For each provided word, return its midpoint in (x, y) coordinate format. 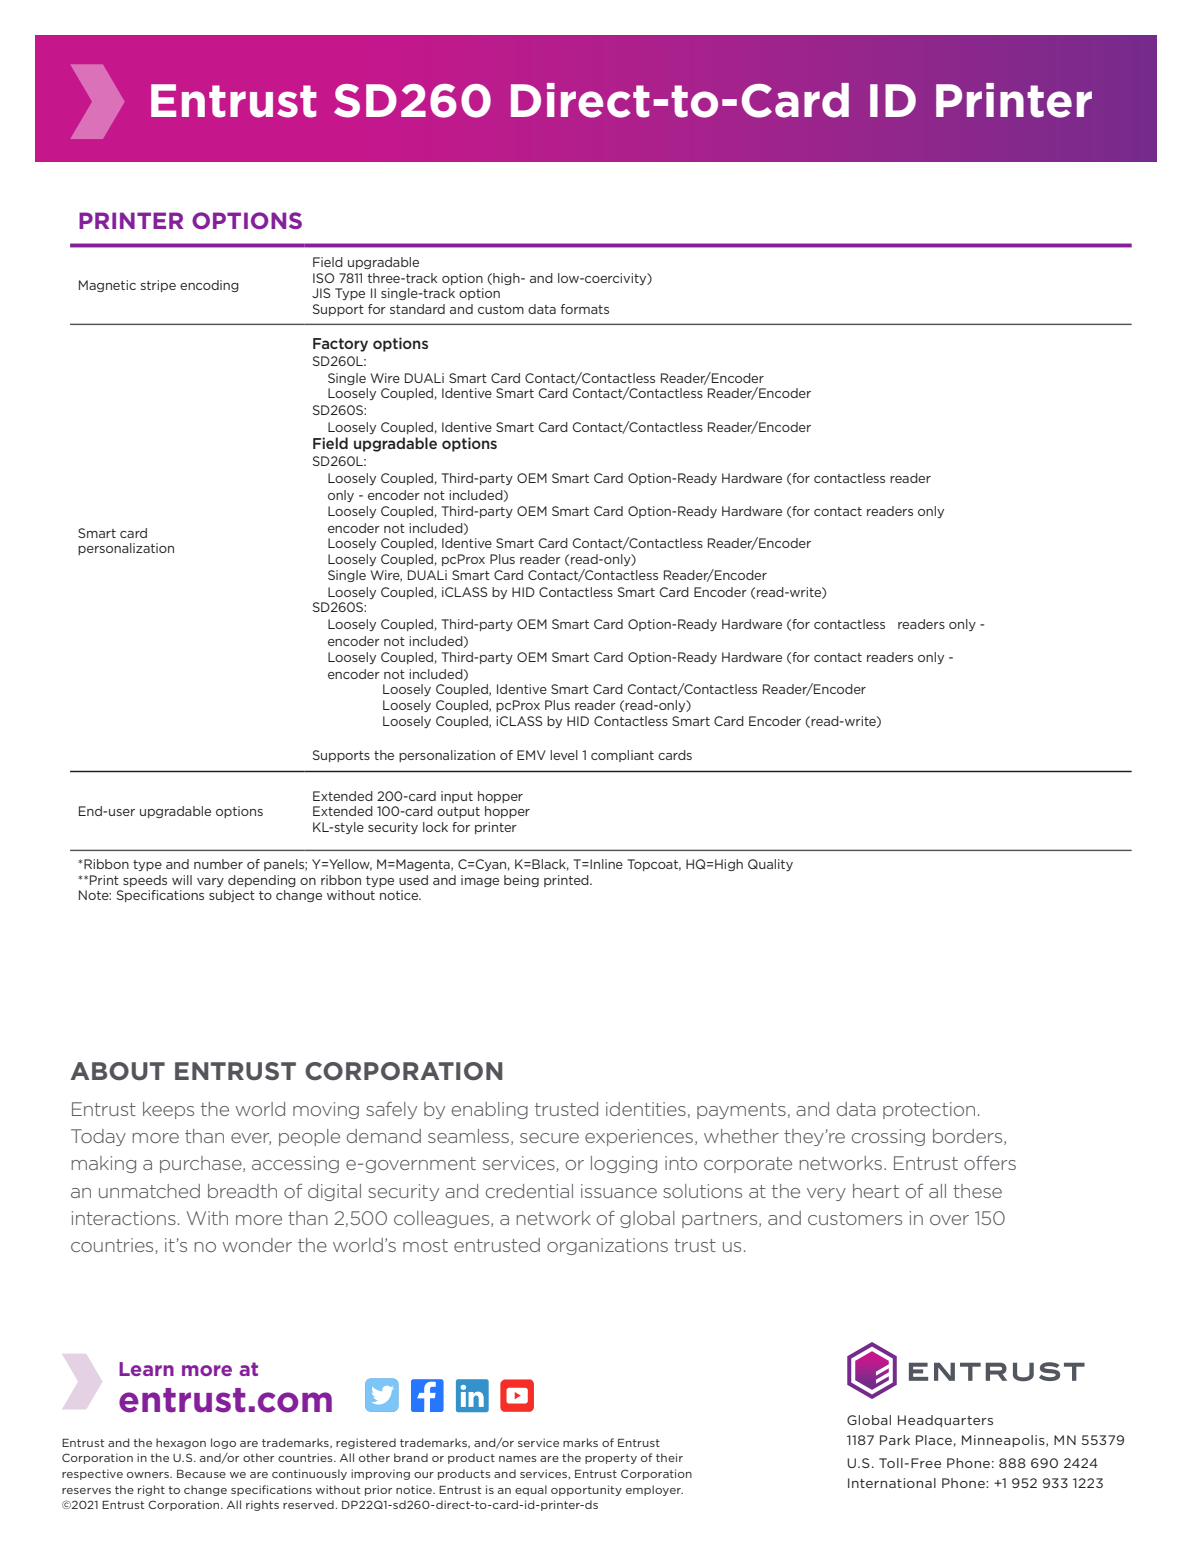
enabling (490, 1110)
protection (929, 1110)
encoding (209, 286)
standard (417, 309)
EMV (531, 755)
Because (201, 1473)
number (218, 864)
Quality (770, 865)
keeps (168, 1110)
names (518, 1459)
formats (585, 309)
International (892, 1483)
